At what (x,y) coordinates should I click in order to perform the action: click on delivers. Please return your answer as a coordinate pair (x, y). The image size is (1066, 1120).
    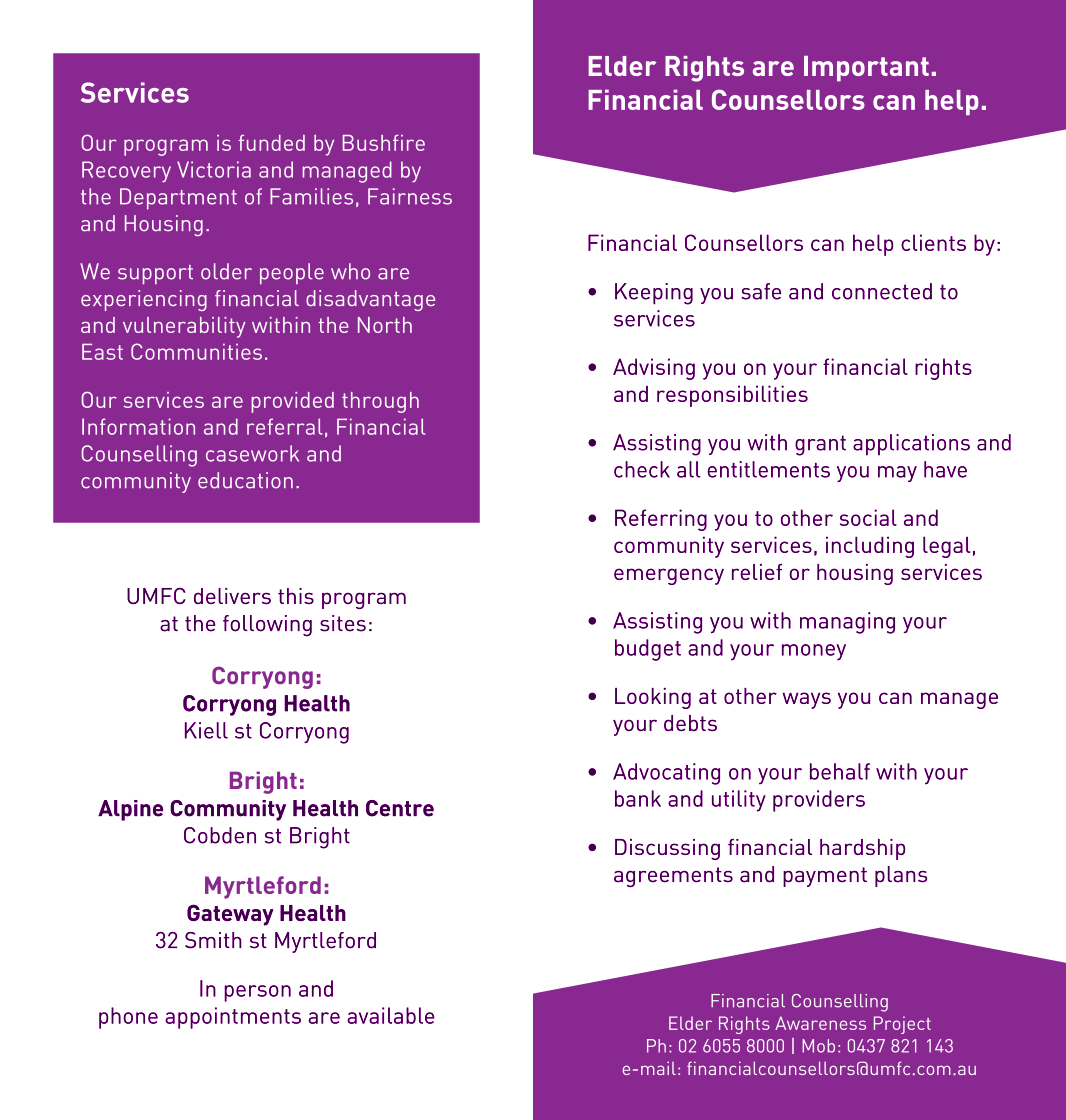
    Looking at the image, I should click on (232, 596).
